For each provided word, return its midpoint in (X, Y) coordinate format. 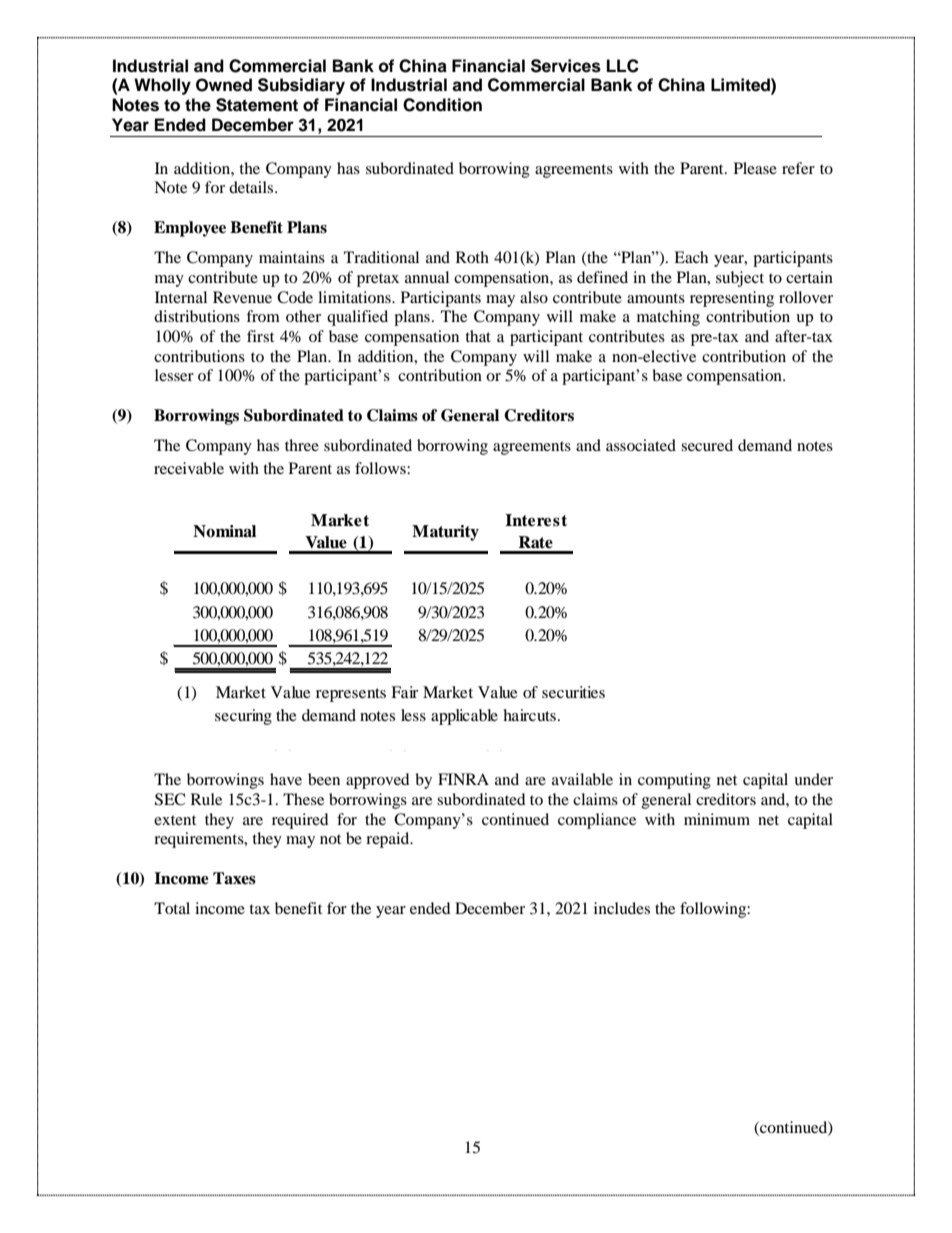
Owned (224, 85)
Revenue (242, 297)
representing (732, 299)
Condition (442, 105)
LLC (623, 66)
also (534, 297)
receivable (189, 468)
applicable (464, 717)
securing (243, 717)
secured (707, 445)
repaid (389, 840)
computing (674, 781)
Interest (536, 520)
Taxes (234, 878)
